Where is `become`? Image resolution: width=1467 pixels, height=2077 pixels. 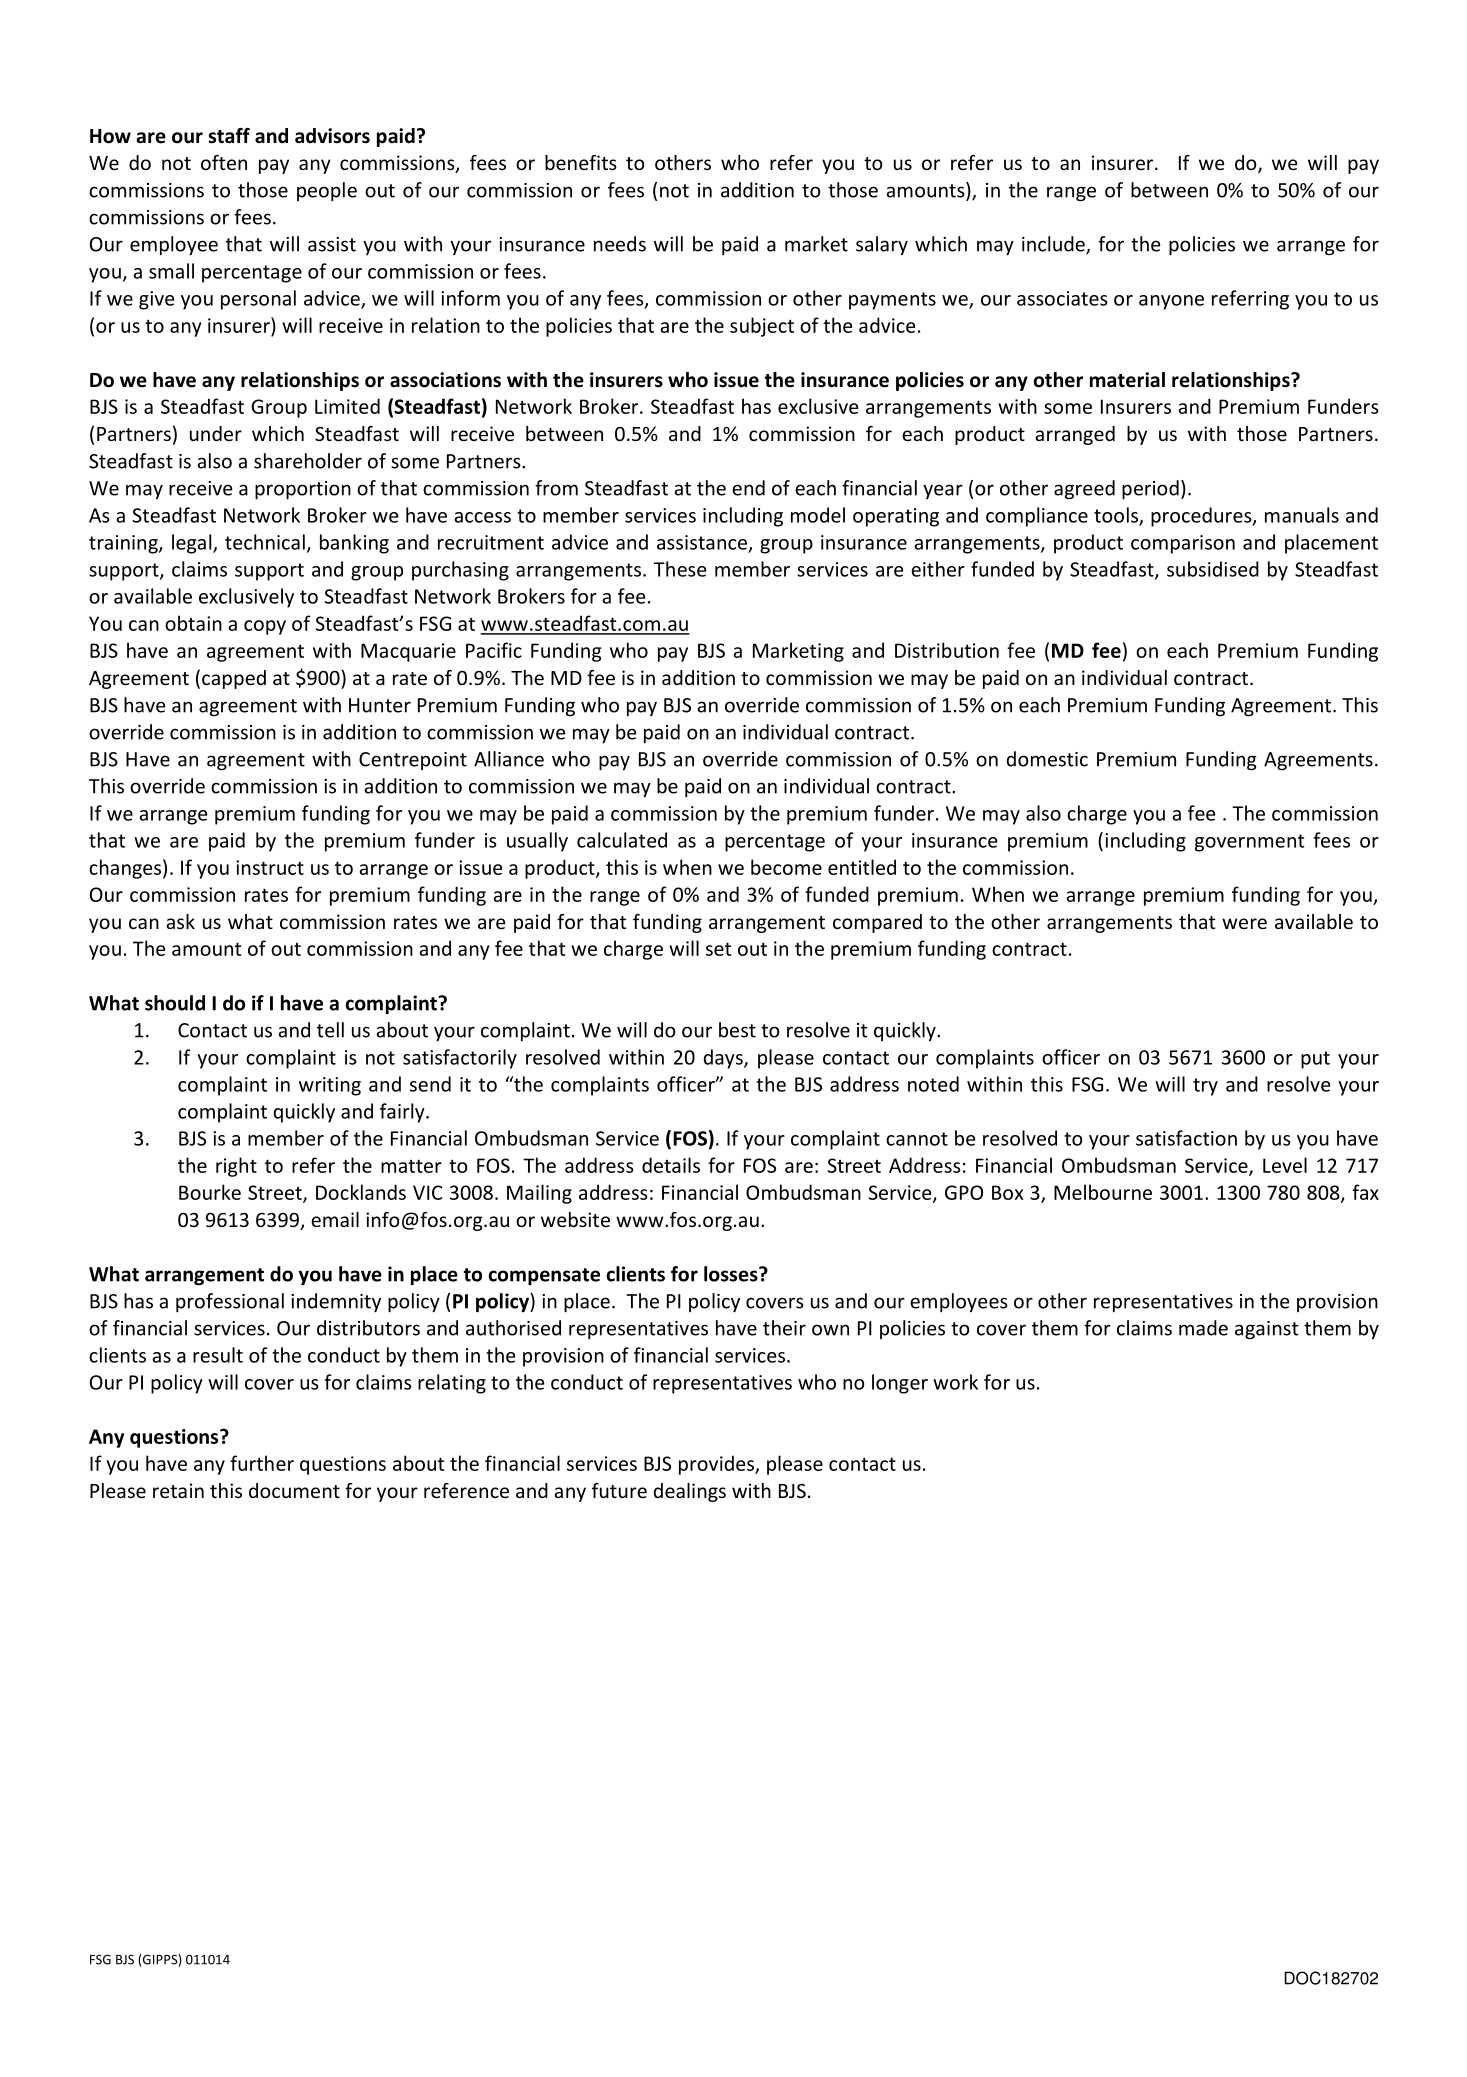 become is located at coordinates (786, 867).
